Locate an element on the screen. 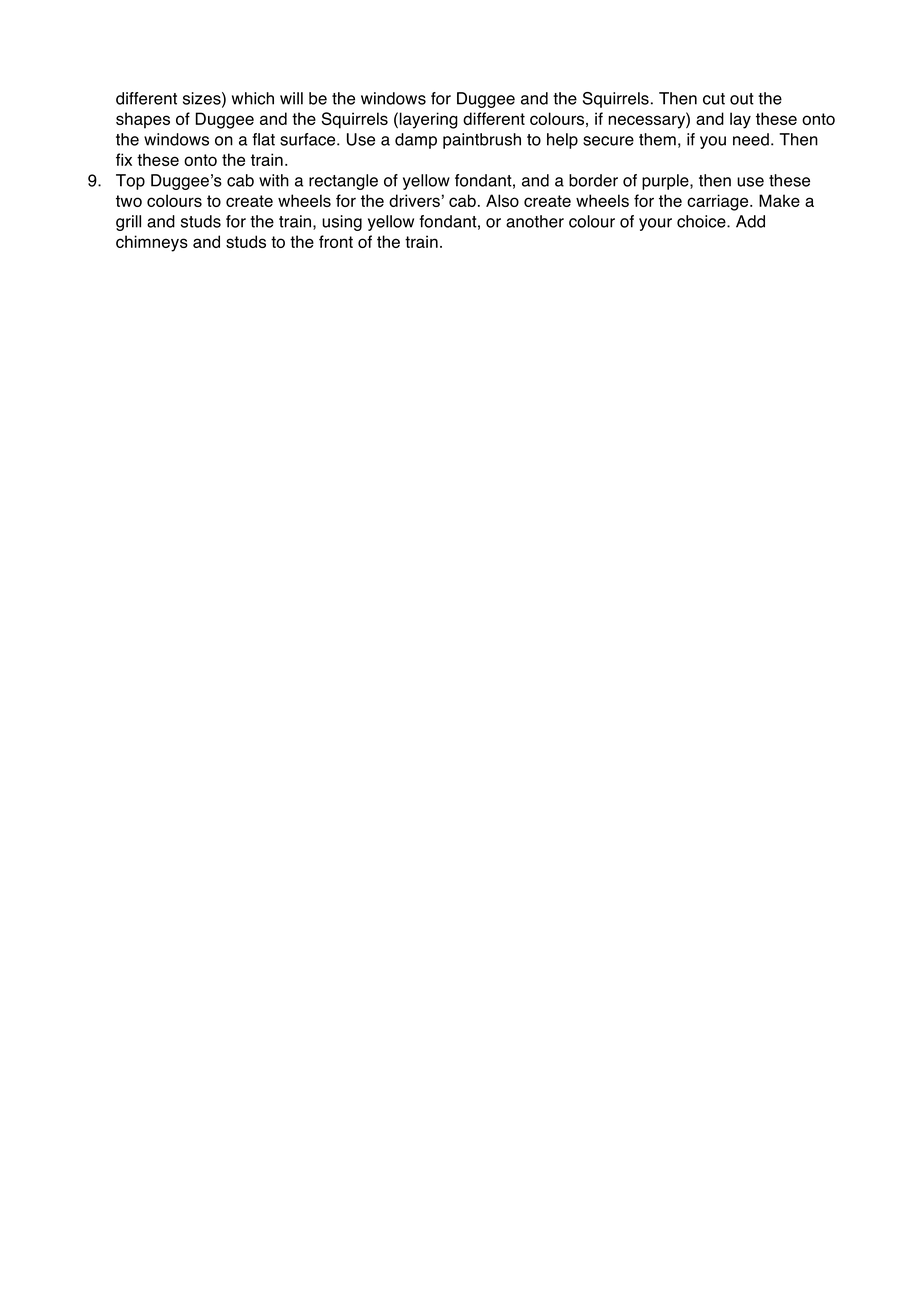  chimneys is located at coordinates (152, 243).
